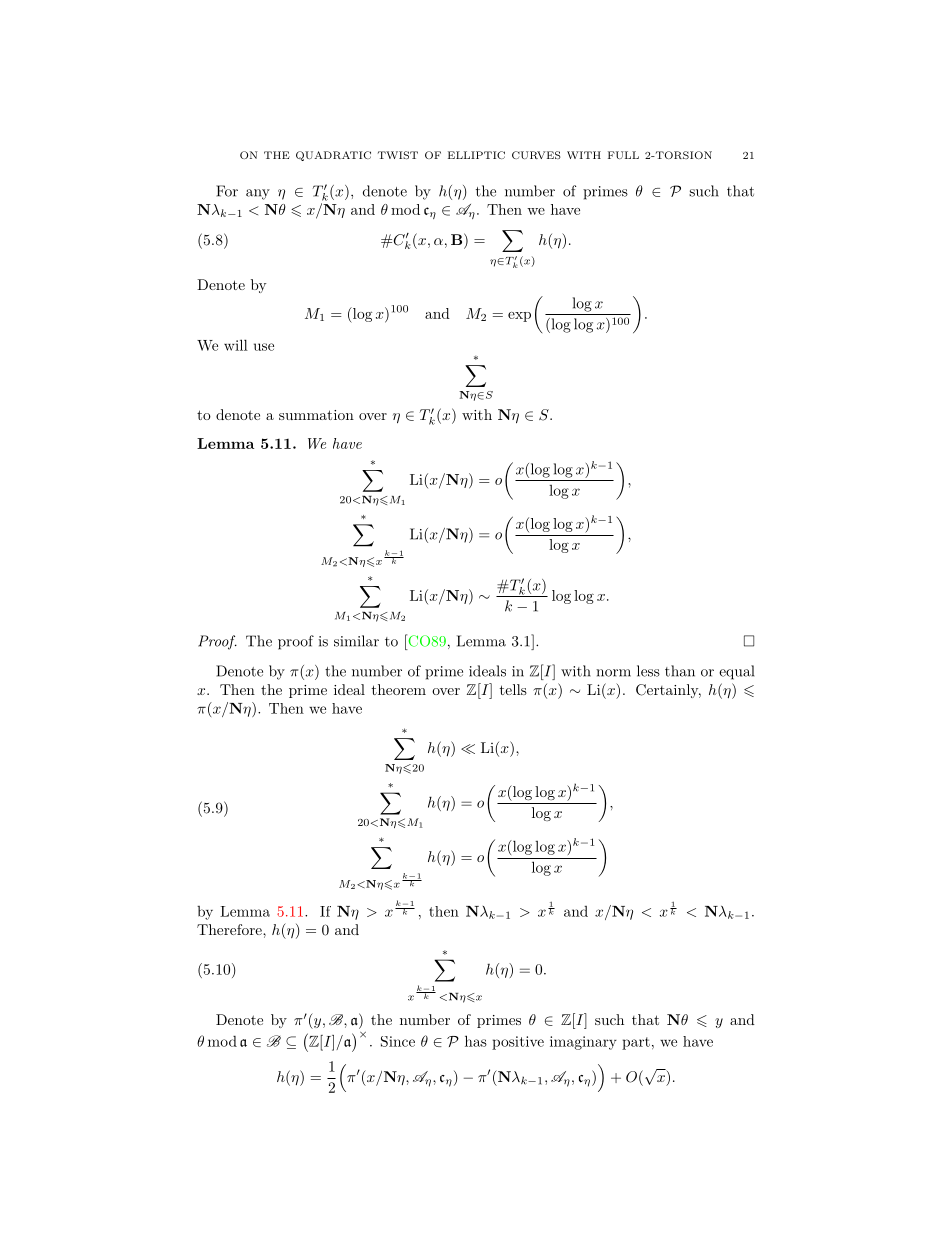 The image size is (952, 1233). Describe the element at coordinates (476, 1041) in the page. I see `has` at that location.
